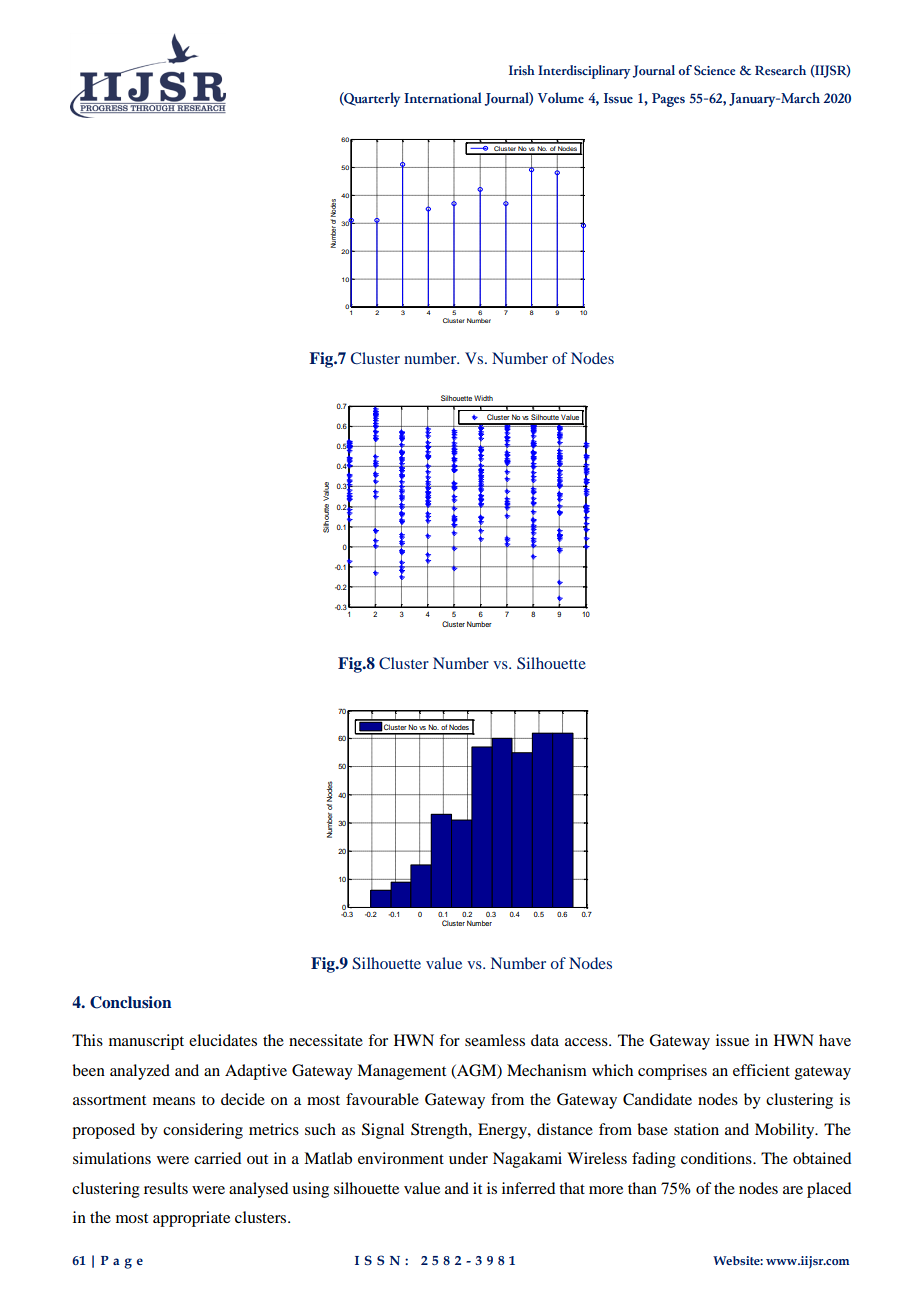 This page has height=1308, width=924. Describe the element at coordinates (545, 1040) in the page. I see `data` at that location.
